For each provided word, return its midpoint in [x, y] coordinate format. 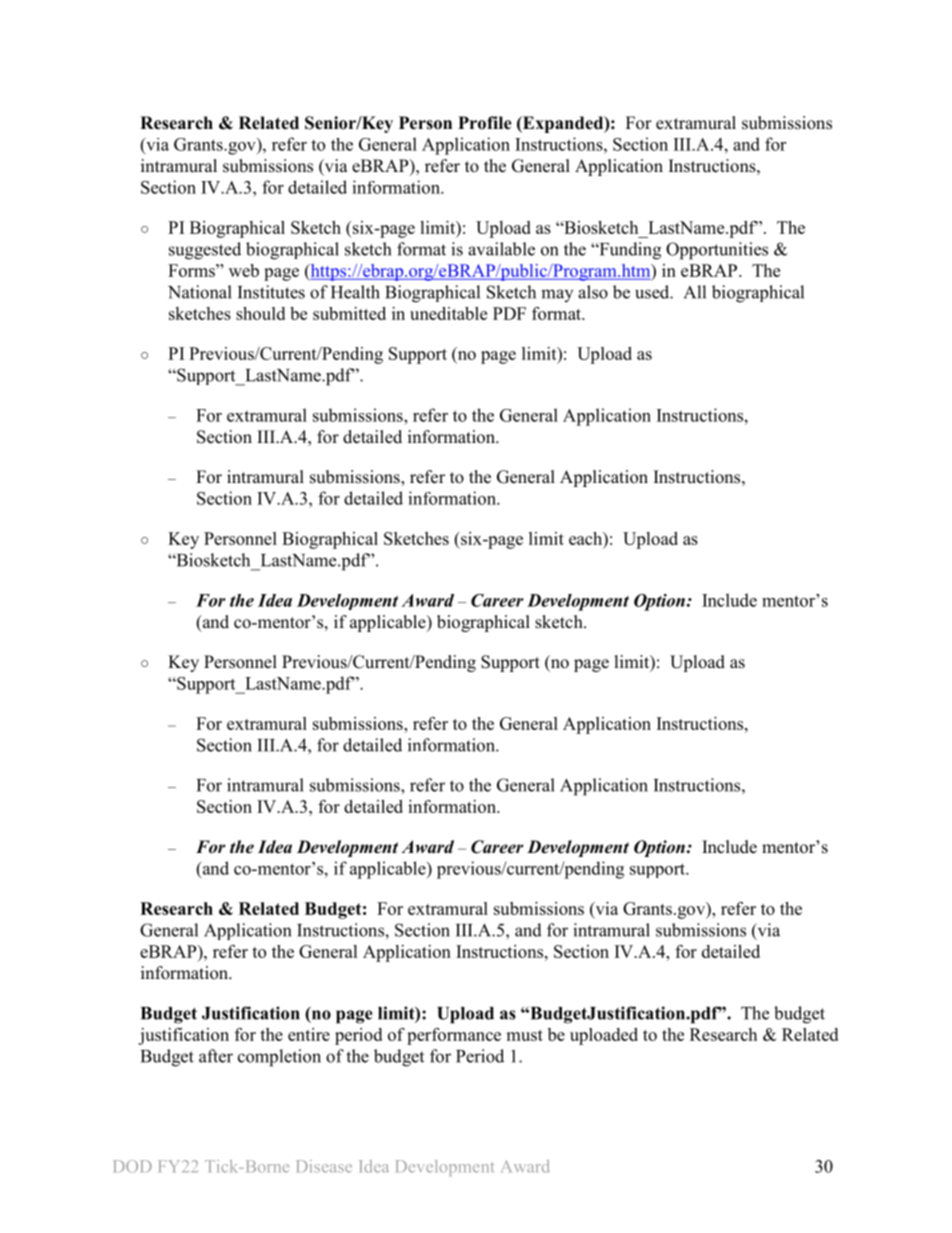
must [524, 1035]
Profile [485, 123]
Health [355, 292]
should [260, 313]
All [695, 292]
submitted [349, 313]
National [200, 292]
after [216, 1056]
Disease [324, 1166]
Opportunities [717, 251]
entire [309, 1034]
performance [454, 1036]
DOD [132, 1166]
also [593, 292]
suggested [205, 251]
